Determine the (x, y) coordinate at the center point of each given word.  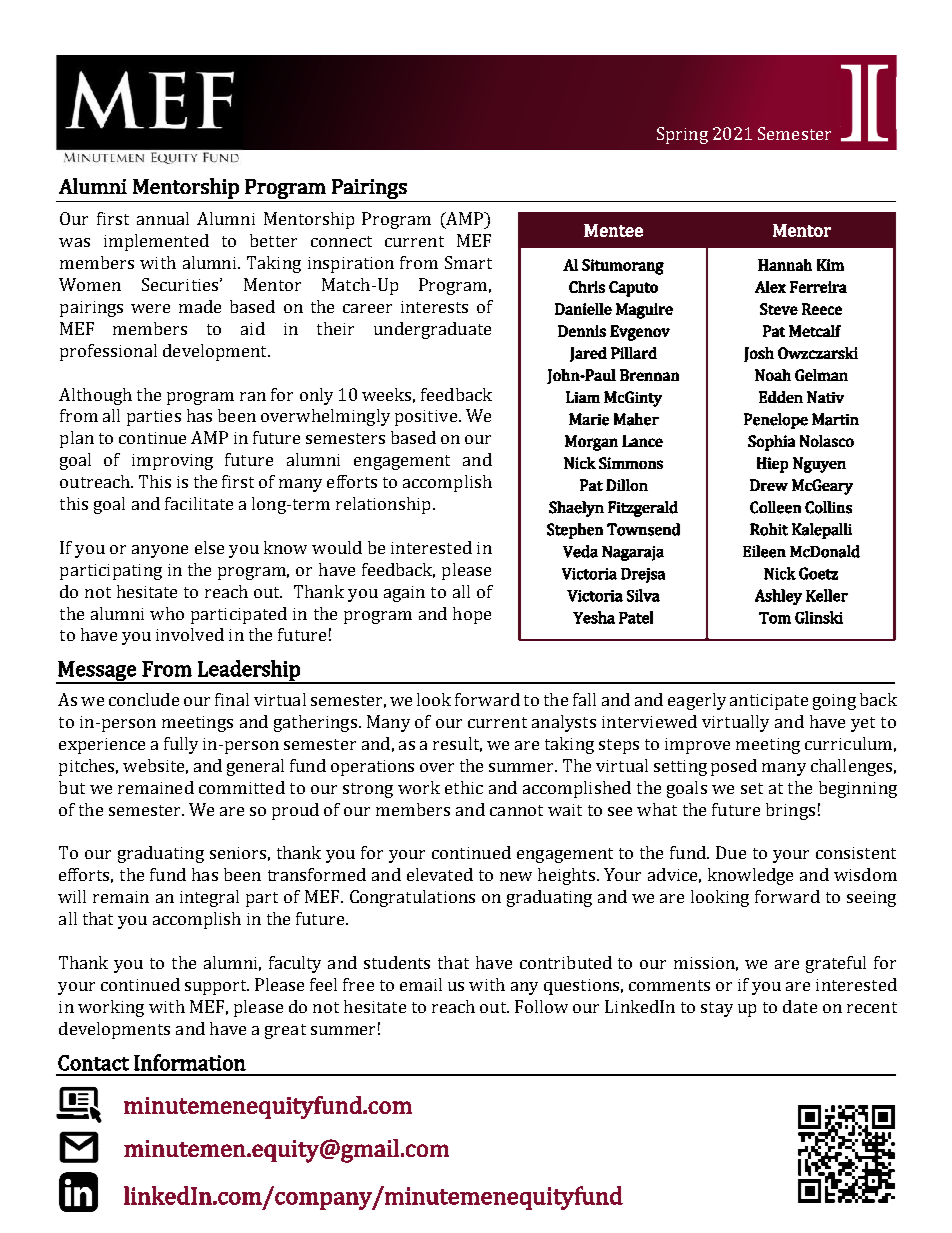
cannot (516, 810)
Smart (468, 262)
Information (190, 1062)
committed (242, 787)
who (167, 613)
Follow (541, 1006)
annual (163, 218)
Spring (682, 135)
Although (95, 396)
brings (790, 811)
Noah (773, 375)
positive (427, 418)
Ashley (778, 597)
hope (472, 615)
